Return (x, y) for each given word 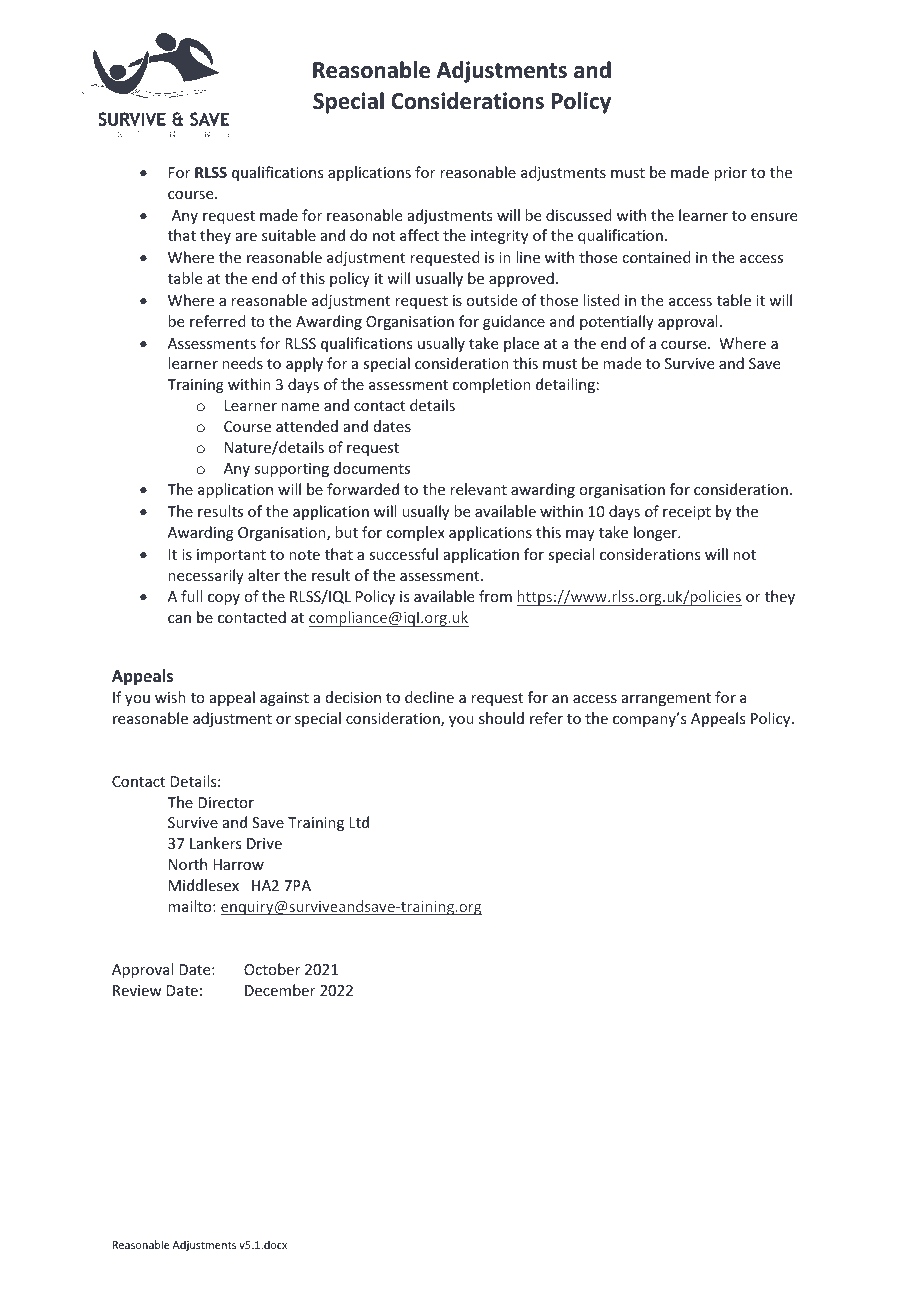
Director (226, 802)
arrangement (666, 699)
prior (730, 174)
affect (419, 235)
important (231, 556)
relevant (478, 489)
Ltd (359, 822)
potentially (617, 322)
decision (353, 697)
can (179, 619)
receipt (687, 513)
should (501, 718)
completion (492, 385)
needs (242, 363)
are (246, 237)
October (272, 969)
